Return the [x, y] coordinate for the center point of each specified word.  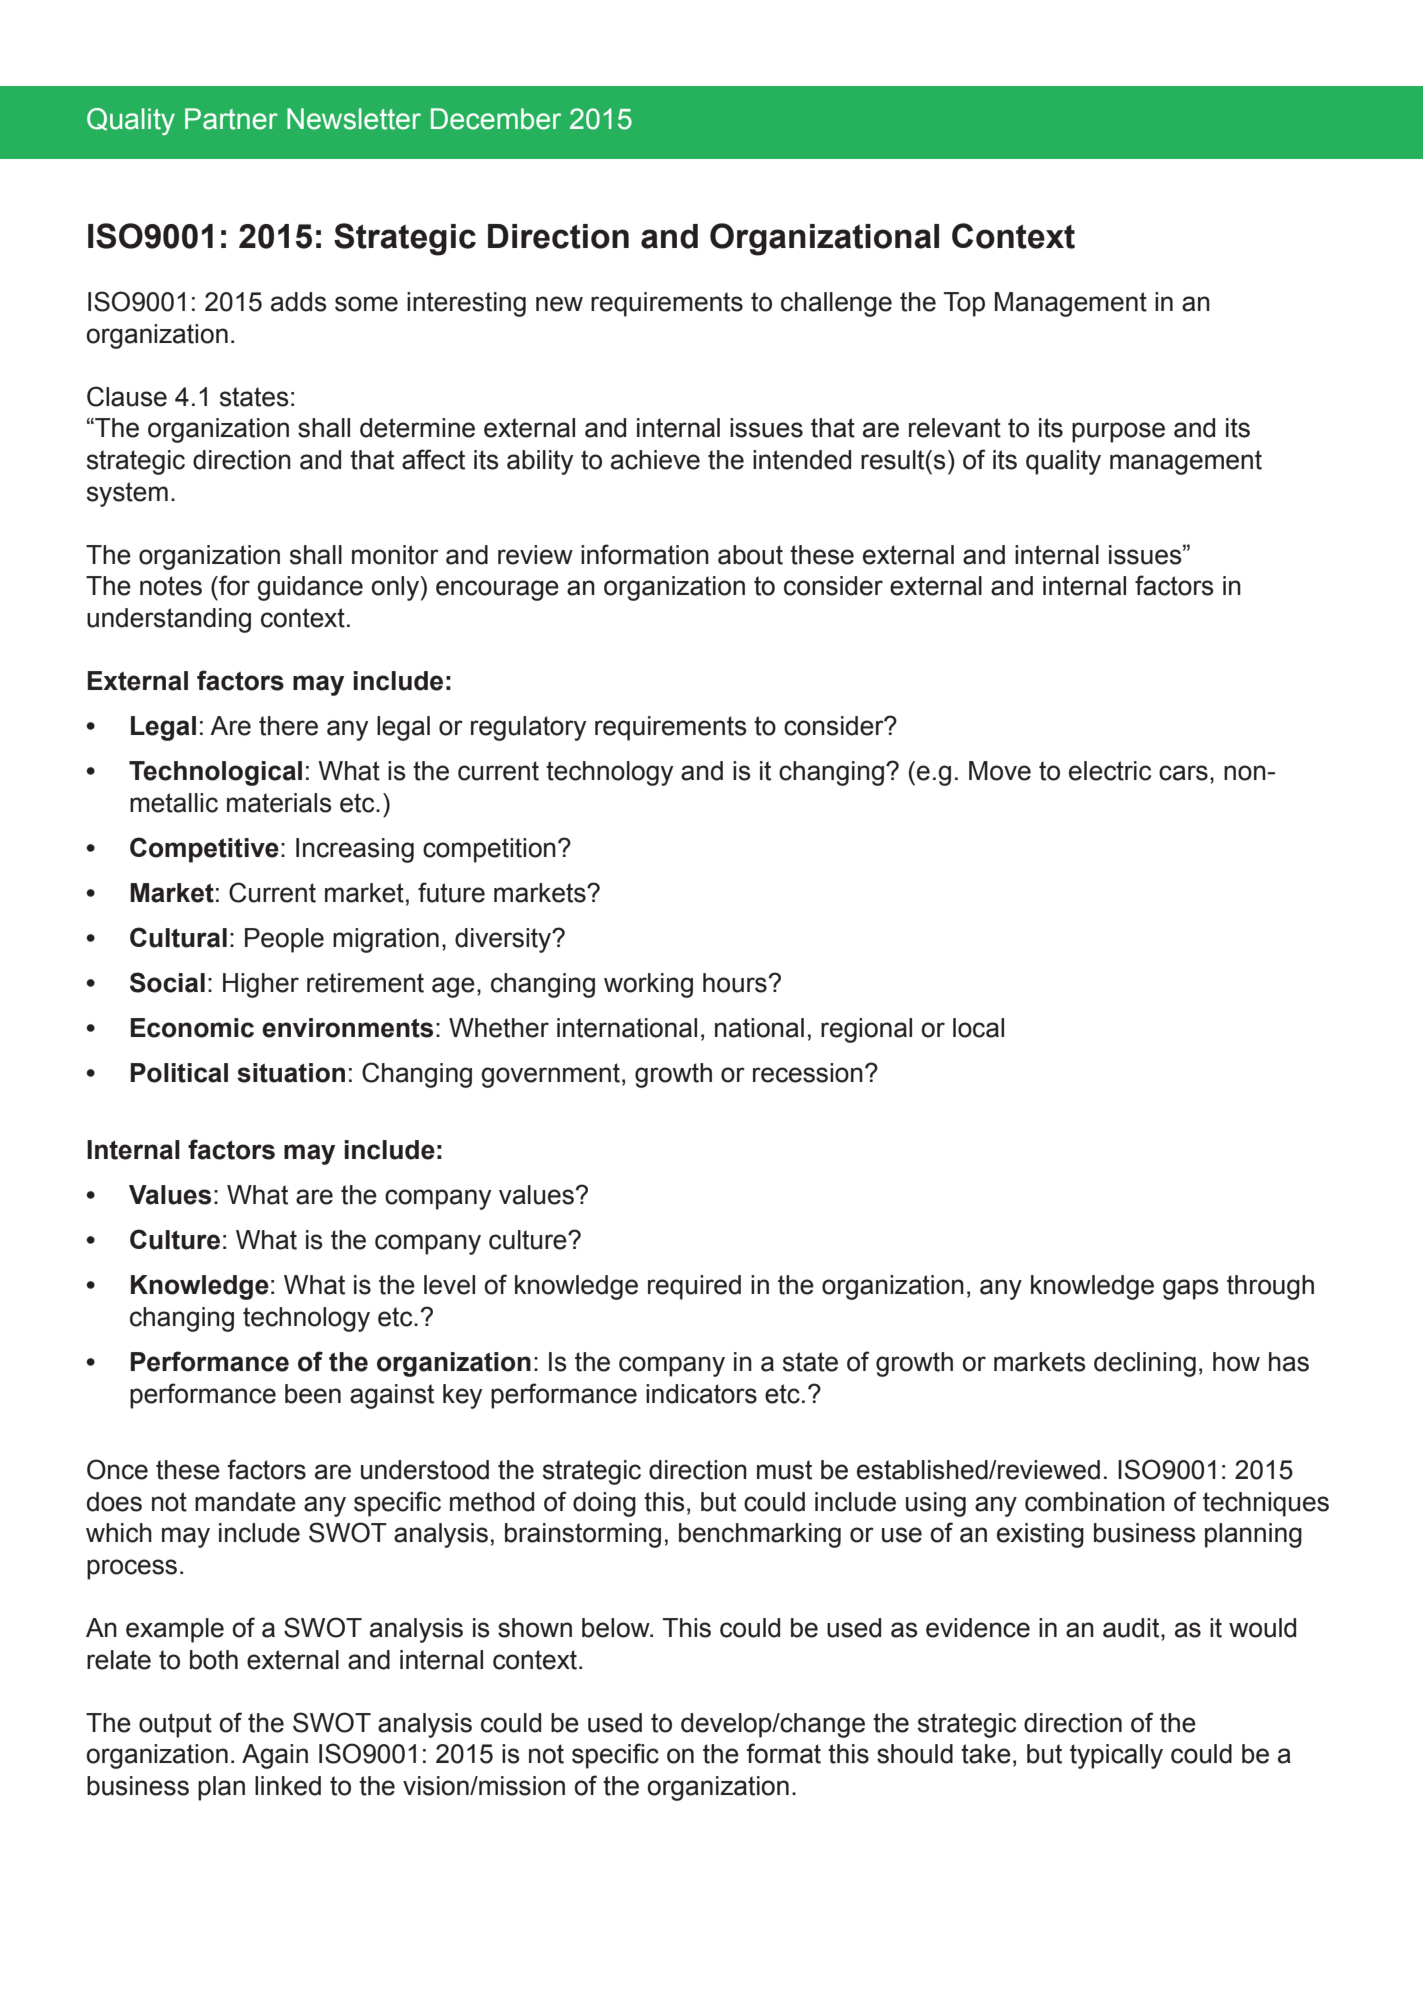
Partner [231, 119]
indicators [701, 1394]
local [978, 1028]
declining [1145, 1364]
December [496, 119]
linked [288, 1786]
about [750, 555]
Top [964, 304]
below [617, 1628]
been [313, 1394]
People [284, 940]
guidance [310, 588]
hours [735, 983]
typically [1116, 1756]
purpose [1118, 432]
